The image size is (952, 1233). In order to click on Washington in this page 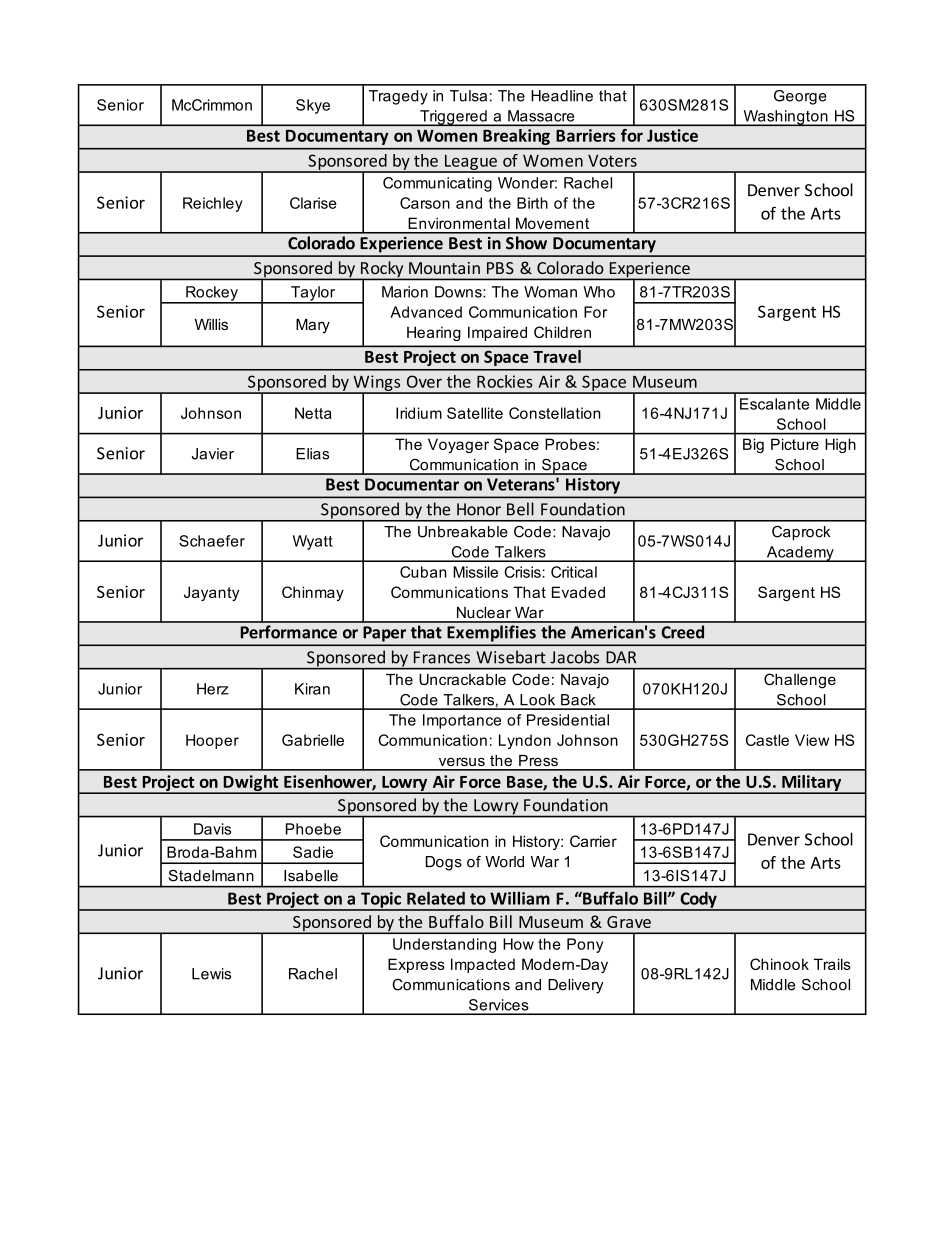, I will do `click(785, 118)`.
